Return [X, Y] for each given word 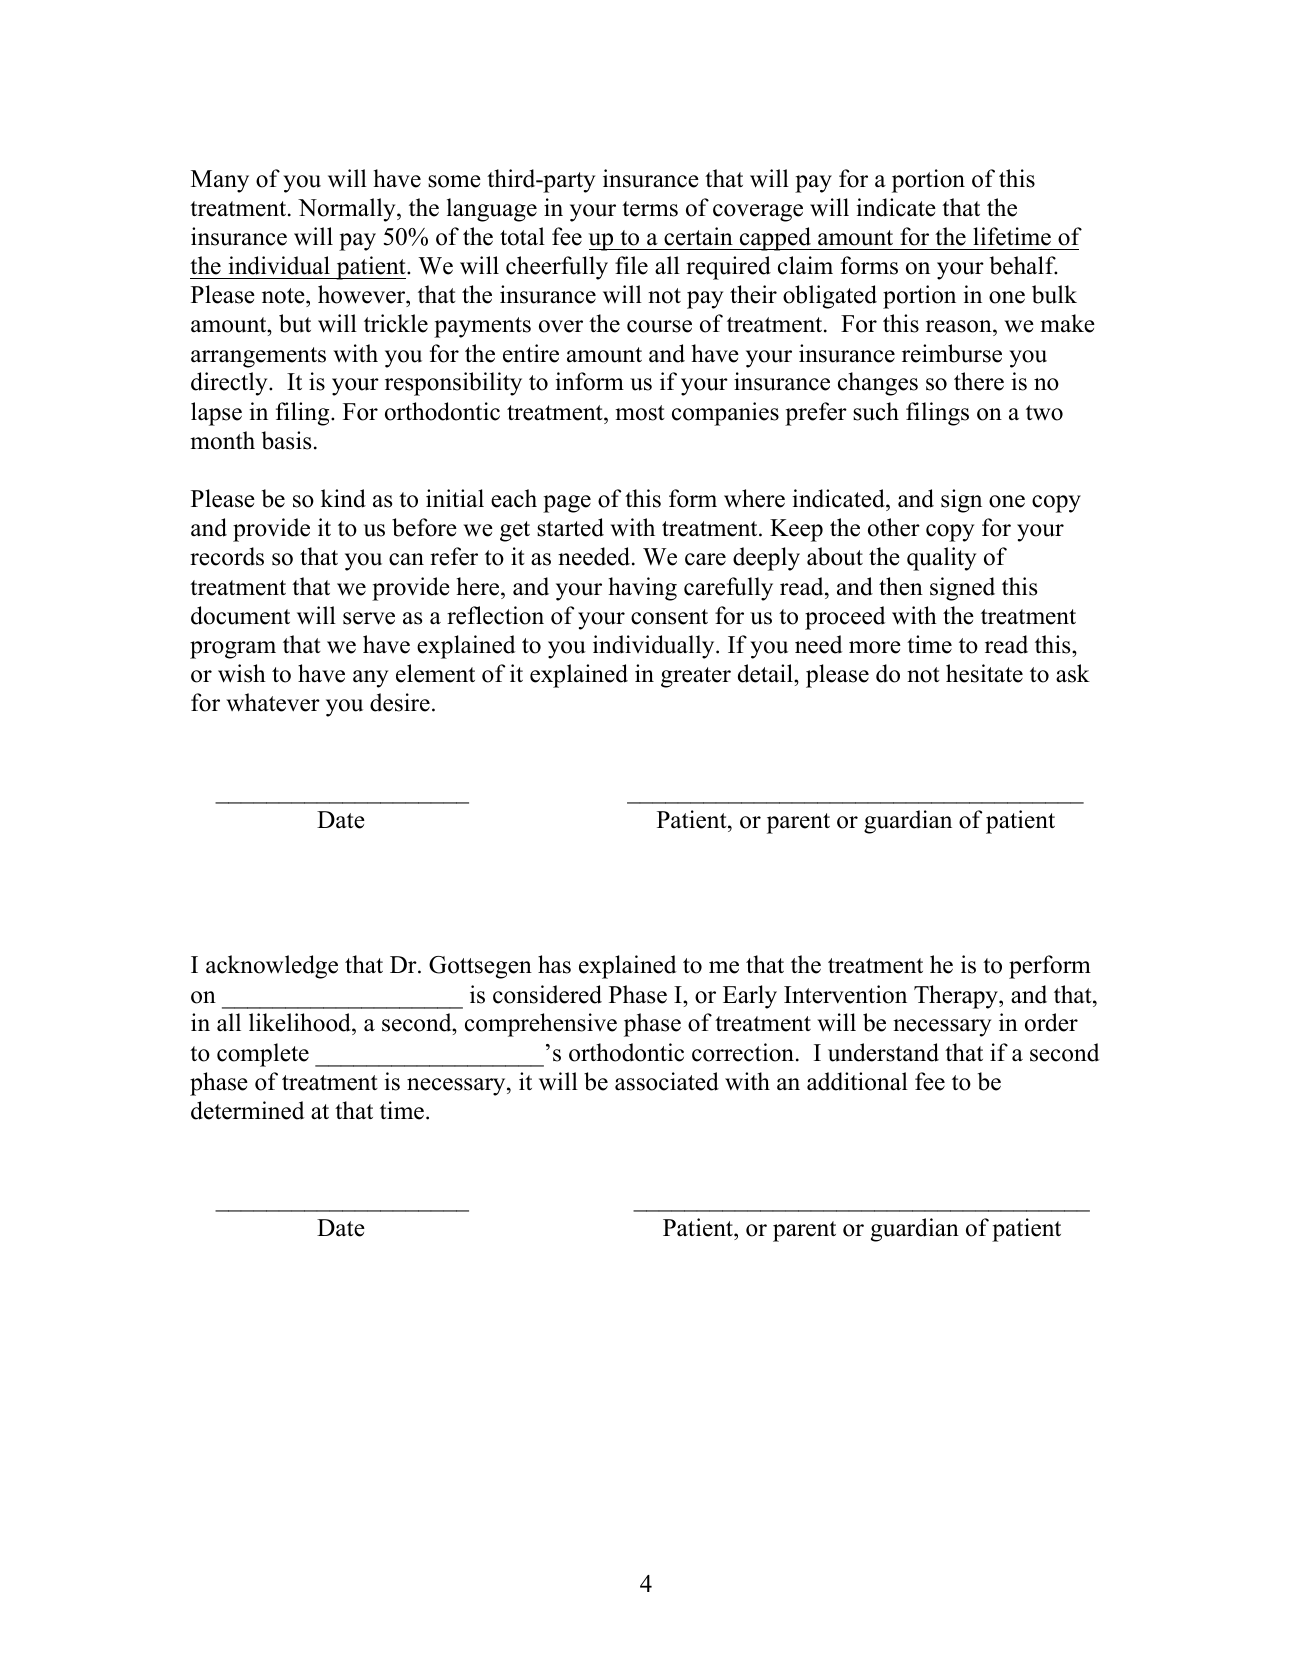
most [640, 413]
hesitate [984, 673]
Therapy [957, 997]
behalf [1023, 265]
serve [369, 618]
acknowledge [272, 967]
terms [650, 209]
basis [286, 440]
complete [263, 1055]
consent [669, 617]
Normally [348, 210]
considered [547, 994]
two [1044, 413]
